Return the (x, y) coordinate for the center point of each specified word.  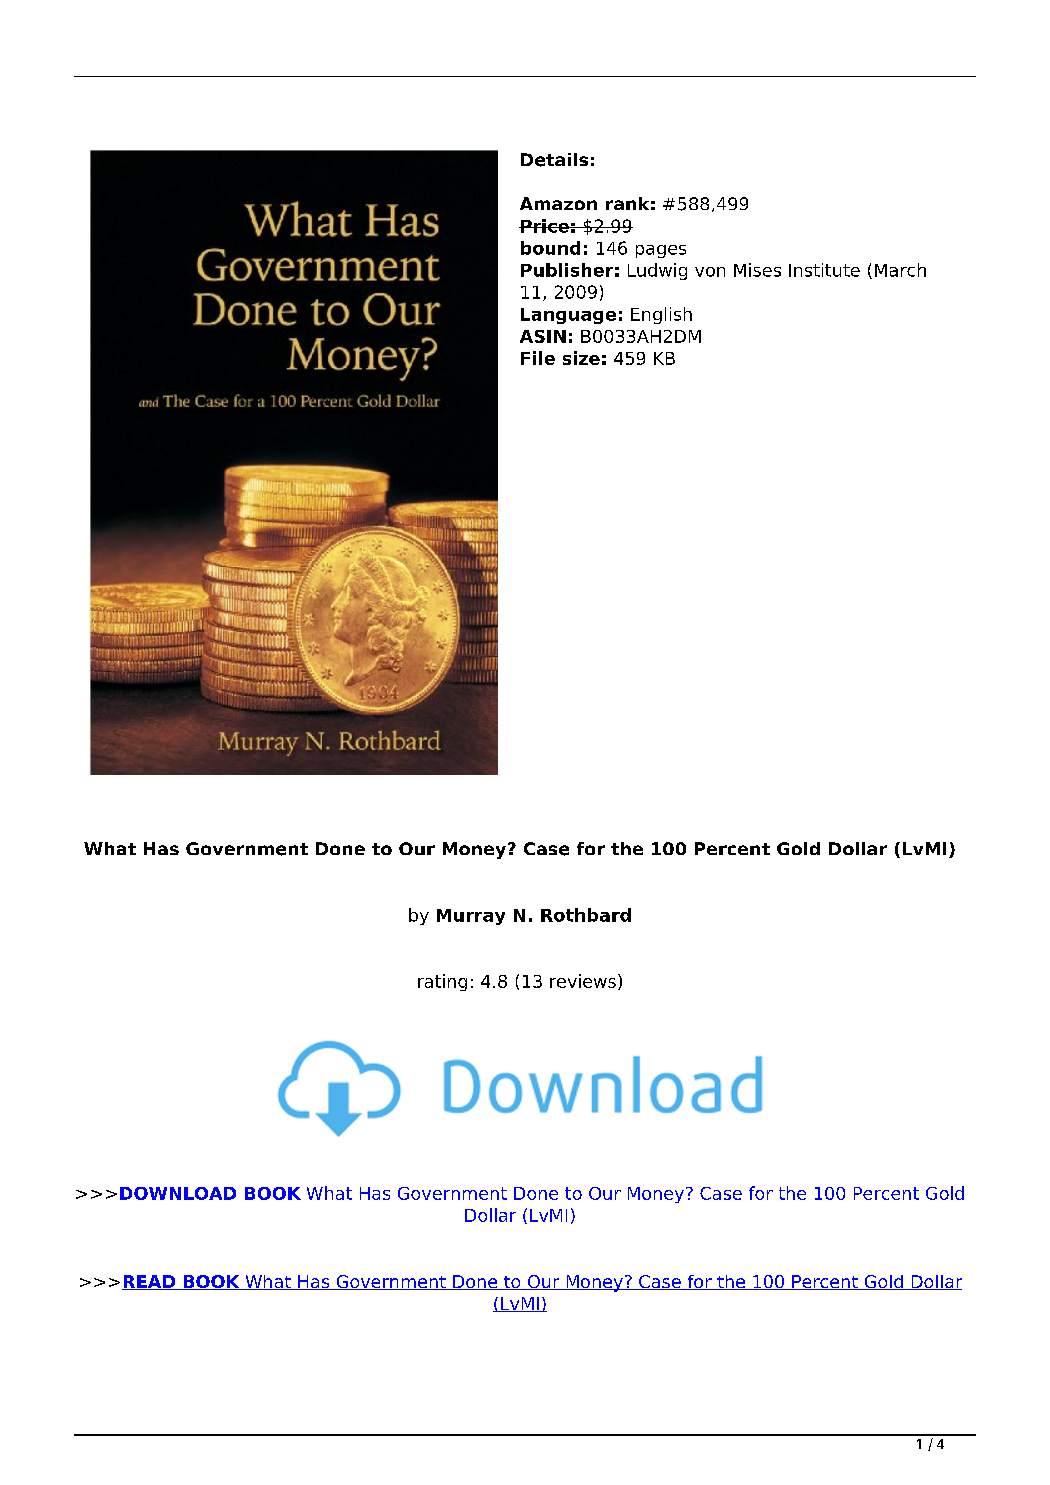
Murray (471, 917)
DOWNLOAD (178, 1193)
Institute (824, 270)
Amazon (558, 203)
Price (545, 226)
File (538, 358)
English (661, 315)
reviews (583, 981)
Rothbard (586, 915)
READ (150, 1282)
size (581, 358)
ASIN (543, 336)
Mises (757, 270)
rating (442, 982)
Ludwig (657, 271)
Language (568, 316)
